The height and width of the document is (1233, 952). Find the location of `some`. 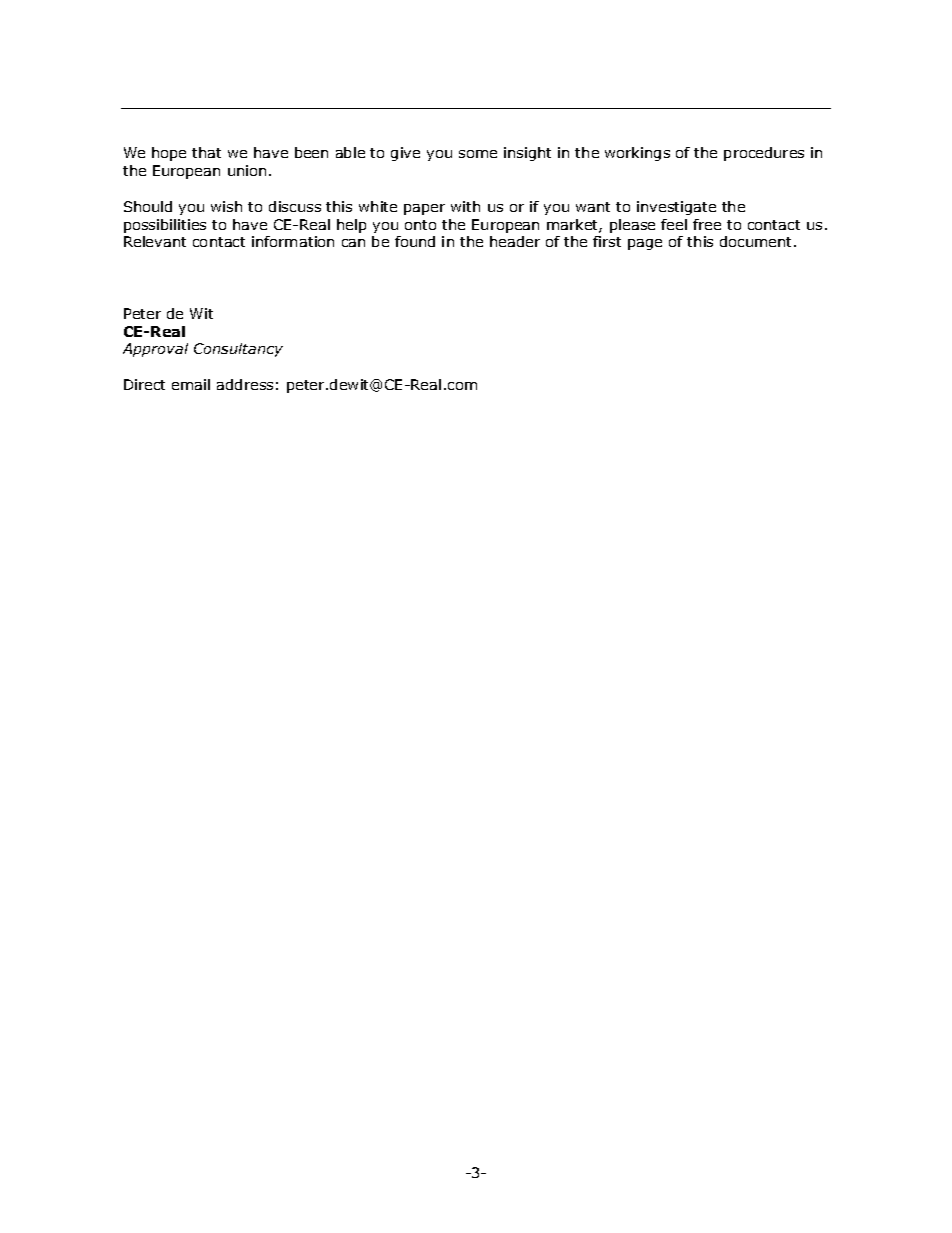

some is located at coordinates (478, 154).
